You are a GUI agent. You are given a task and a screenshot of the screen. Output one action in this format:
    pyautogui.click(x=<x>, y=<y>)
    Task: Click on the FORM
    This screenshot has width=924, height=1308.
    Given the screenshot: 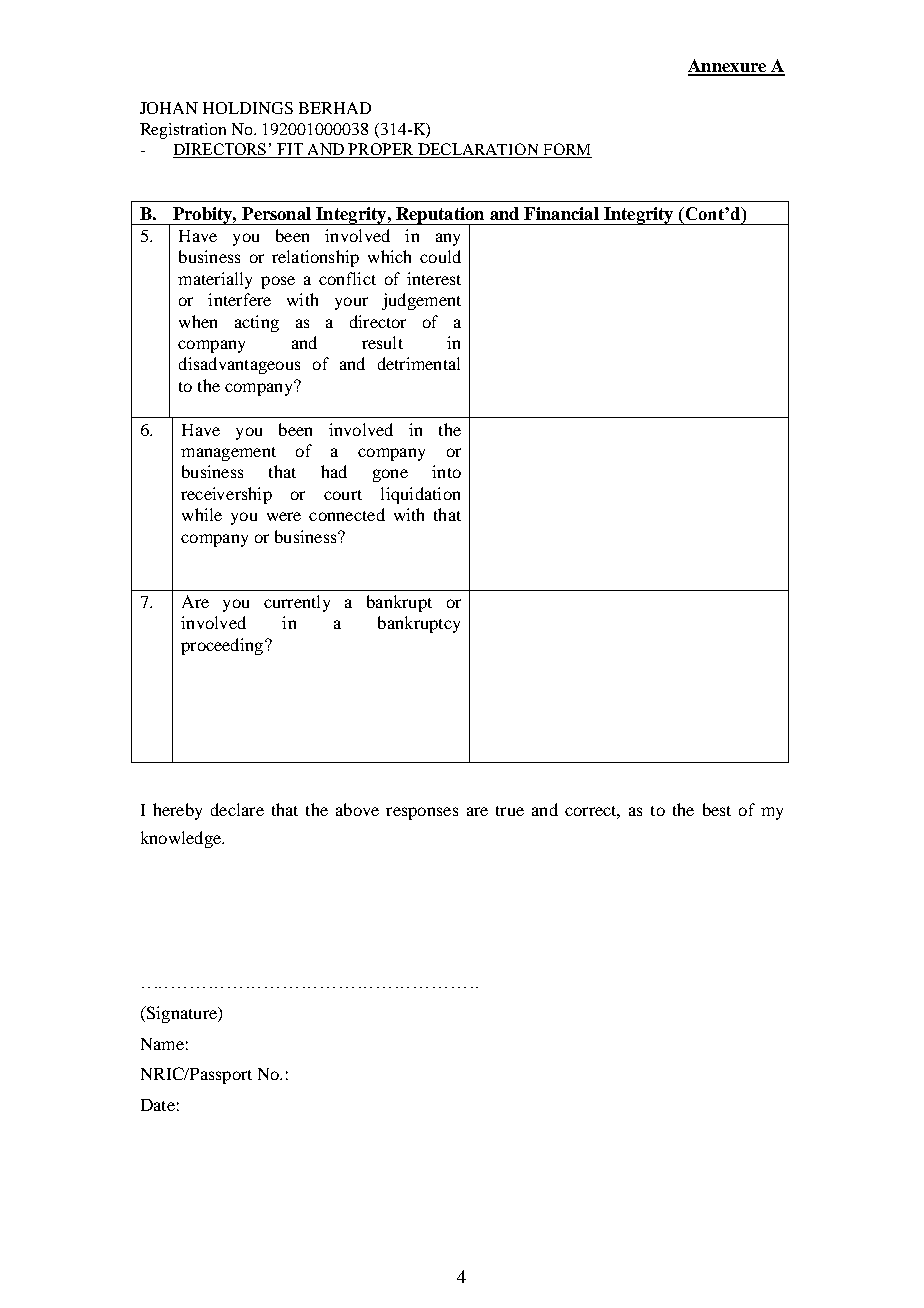 What is the action you would take?
    pyautogui.click(x=567, y=149)
